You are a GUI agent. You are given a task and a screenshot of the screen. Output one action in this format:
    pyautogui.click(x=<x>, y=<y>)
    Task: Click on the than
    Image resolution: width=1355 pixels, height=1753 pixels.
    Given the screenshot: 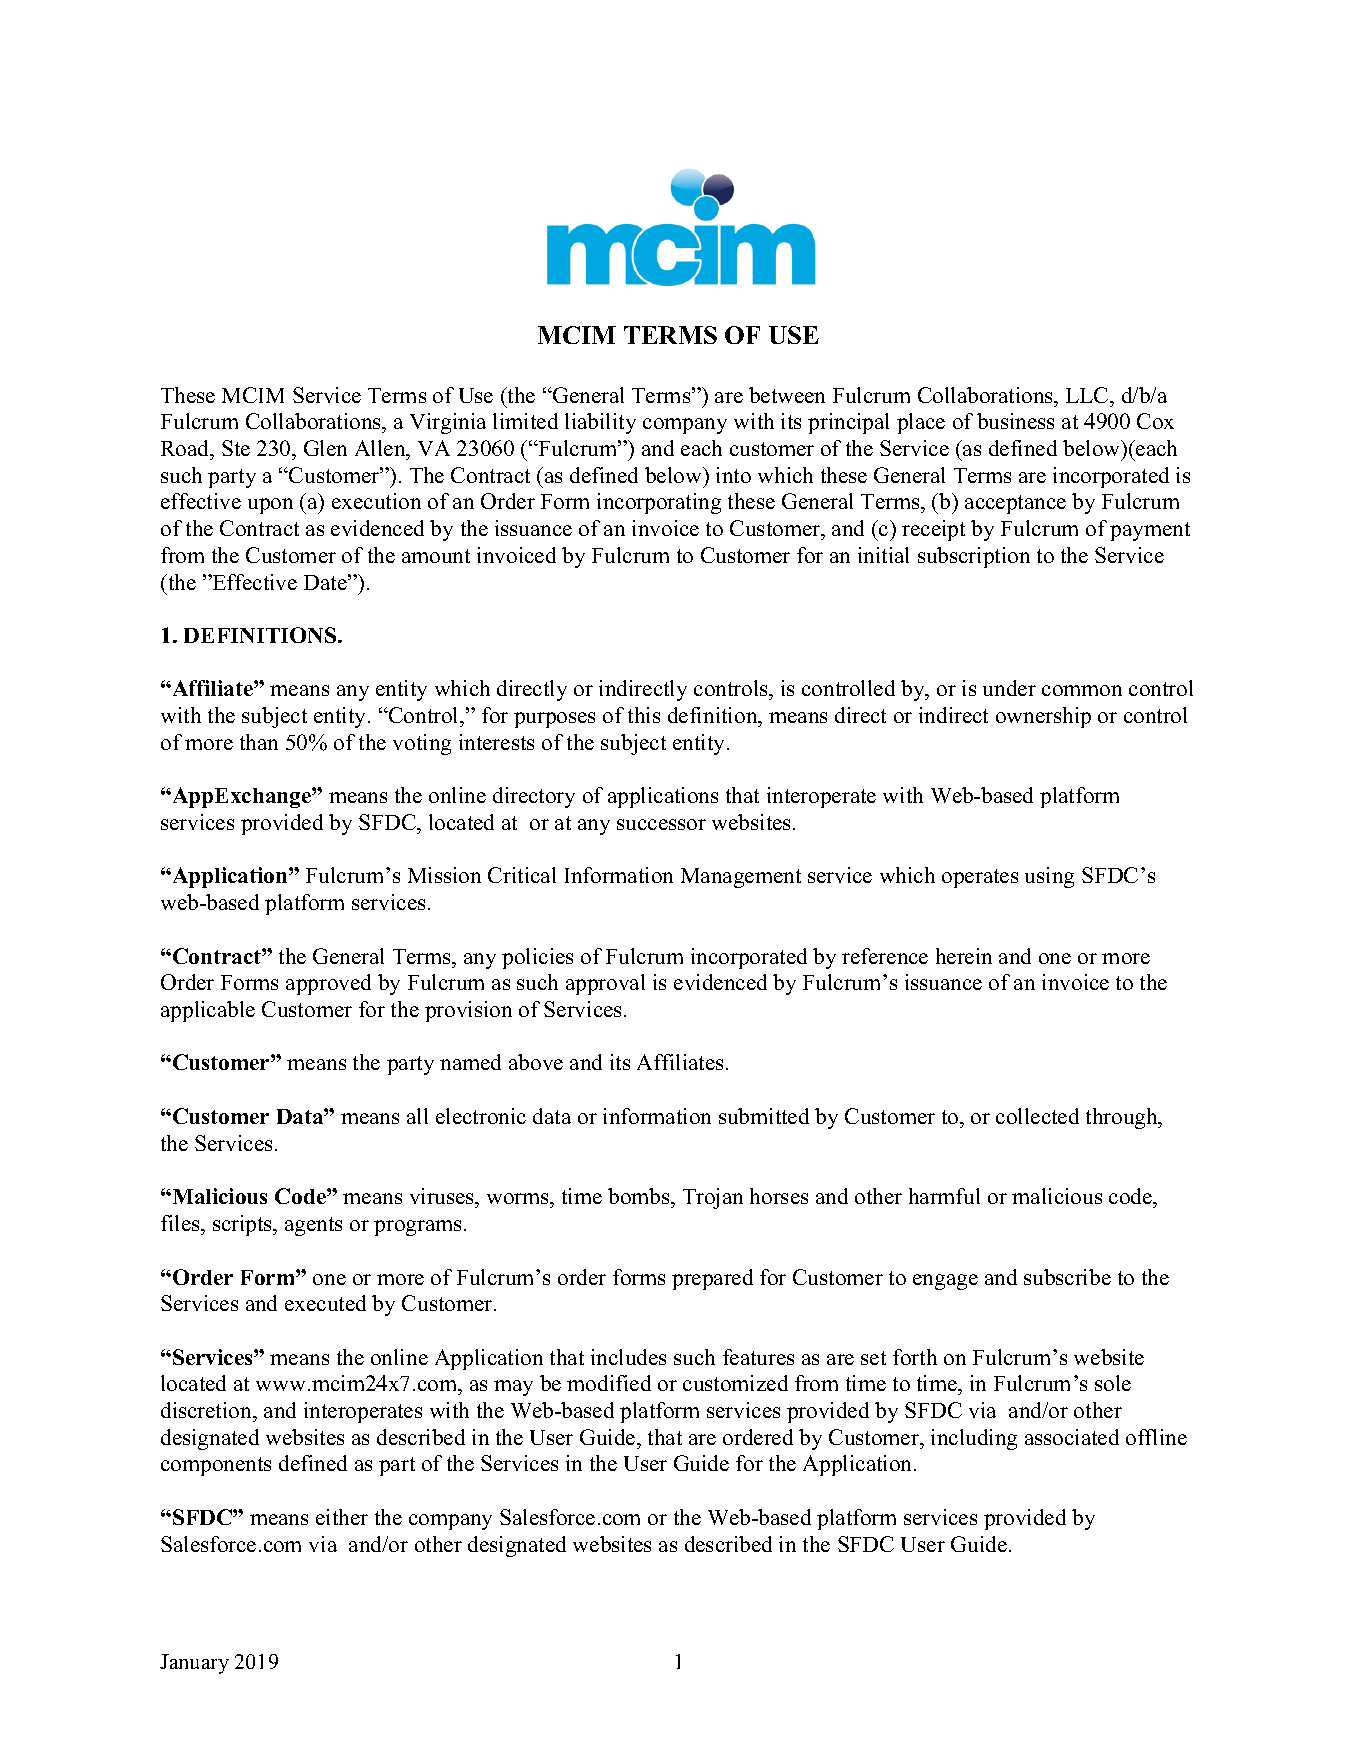 What is the action you would take?
    pyautogui.click(x=259, y=742)
